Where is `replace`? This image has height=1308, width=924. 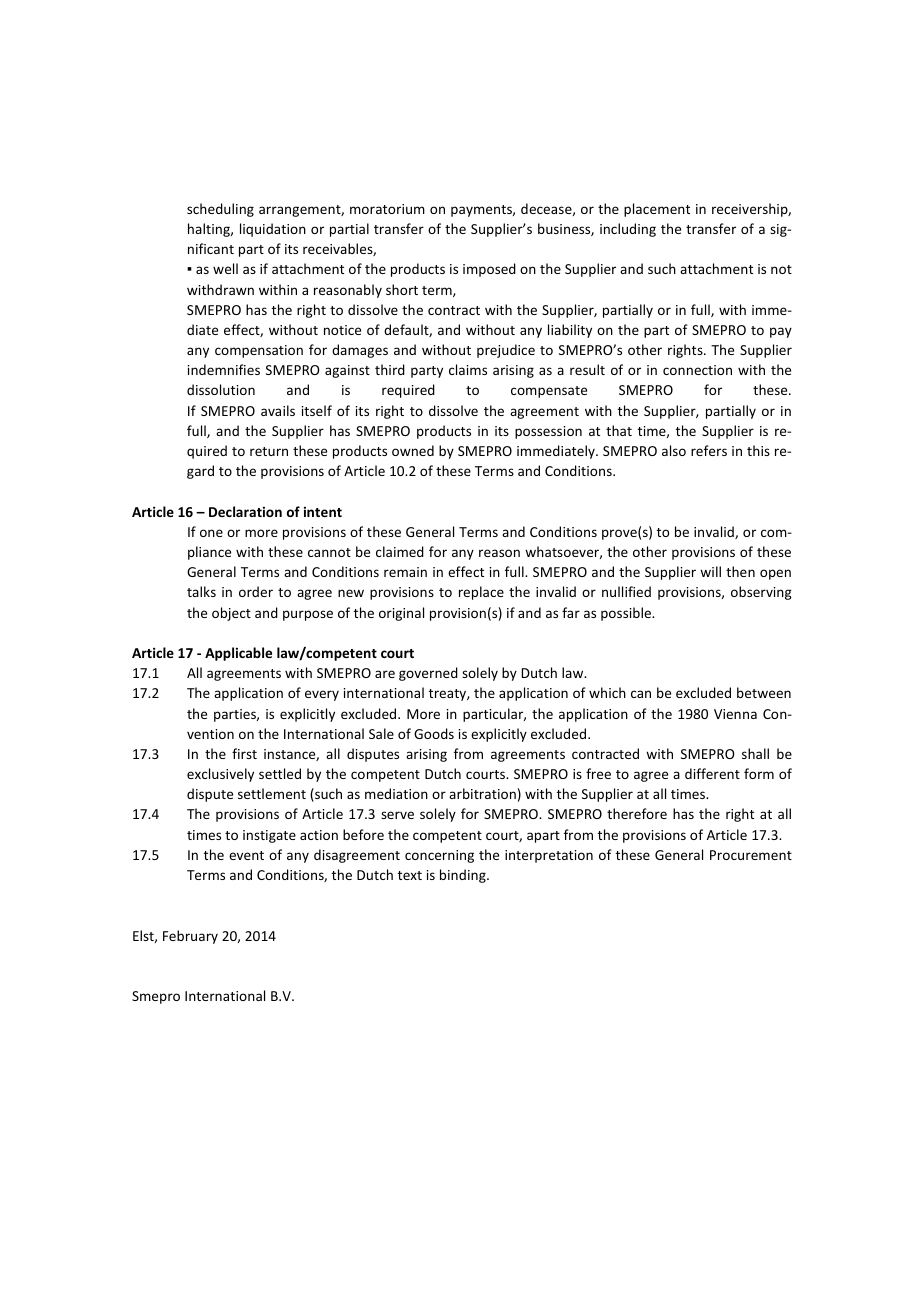
replace is located at coordinates (481, 593).
